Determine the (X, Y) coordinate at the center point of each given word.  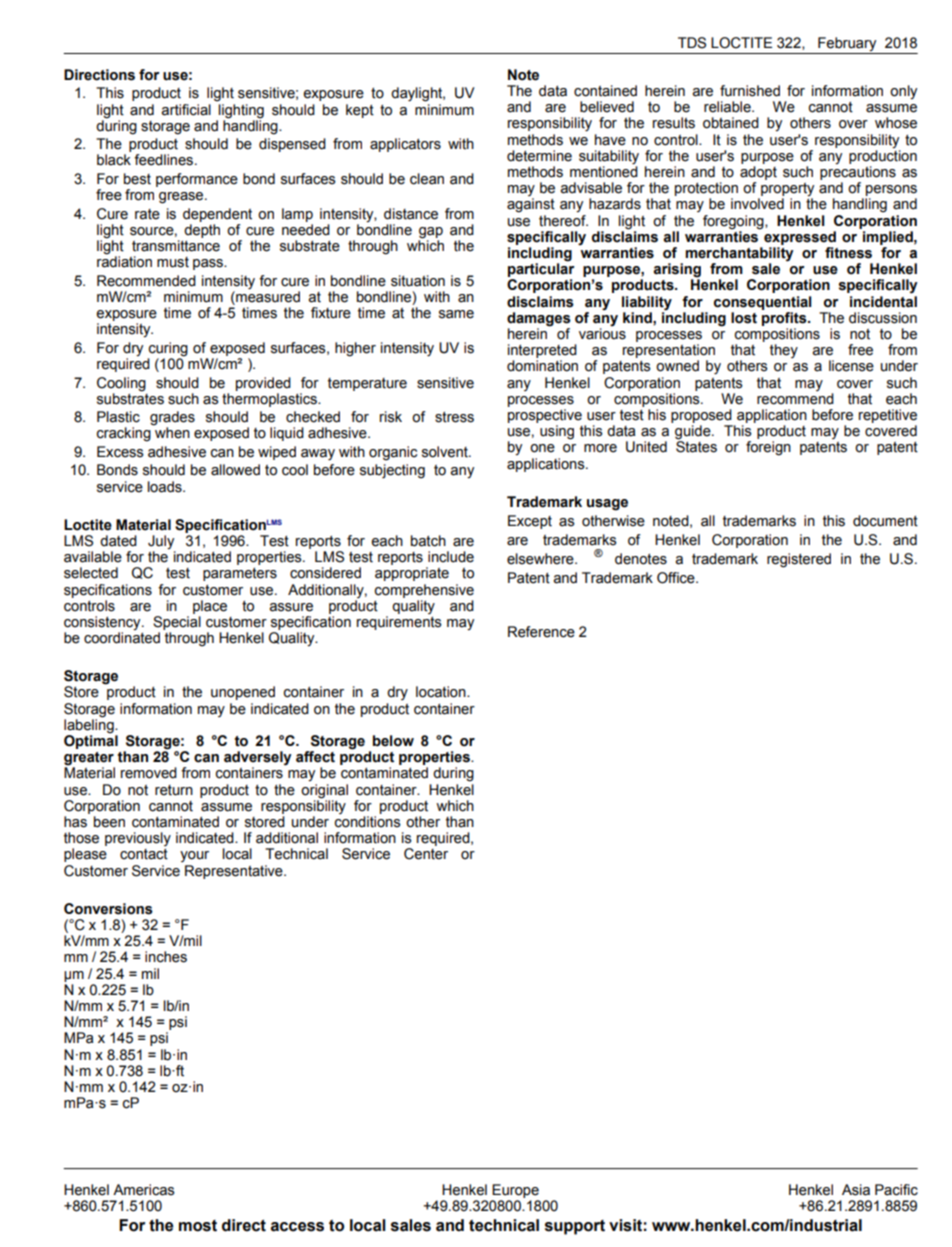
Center (426, 854)
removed (149, 773)
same (456, 314)
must (173, 262)
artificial (186, 110)
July (161, 542)
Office (677, 578)
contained (605, 91)
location (442, 692)
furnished (750, 91)
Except (530, 522)
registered (799, 560)
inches (166, 957)
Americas (144, 1190)
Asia (856, 1190)
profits (785, 319)
